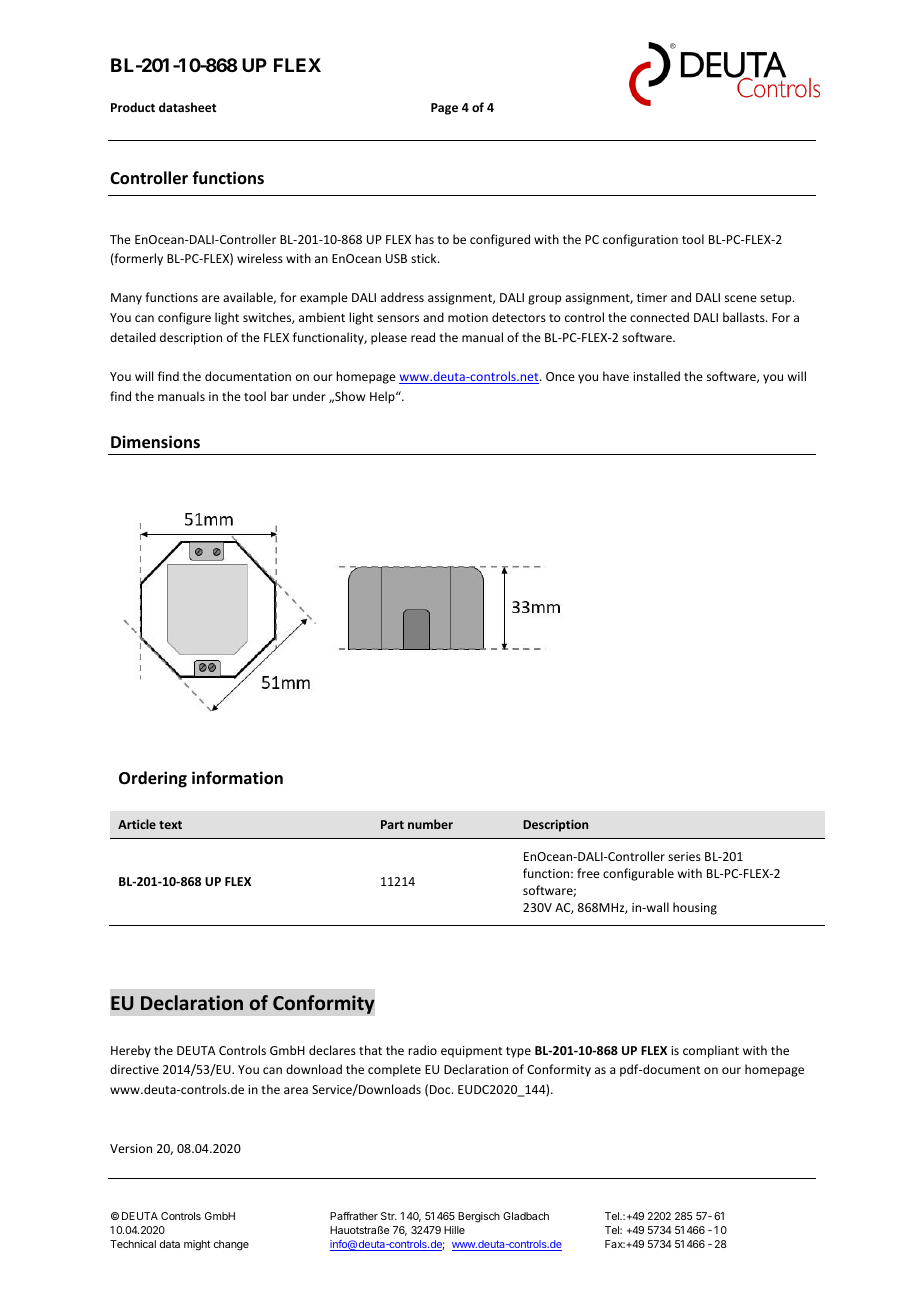 This image has width=924, height=1308. I want to click on text, so click(170, 825).
